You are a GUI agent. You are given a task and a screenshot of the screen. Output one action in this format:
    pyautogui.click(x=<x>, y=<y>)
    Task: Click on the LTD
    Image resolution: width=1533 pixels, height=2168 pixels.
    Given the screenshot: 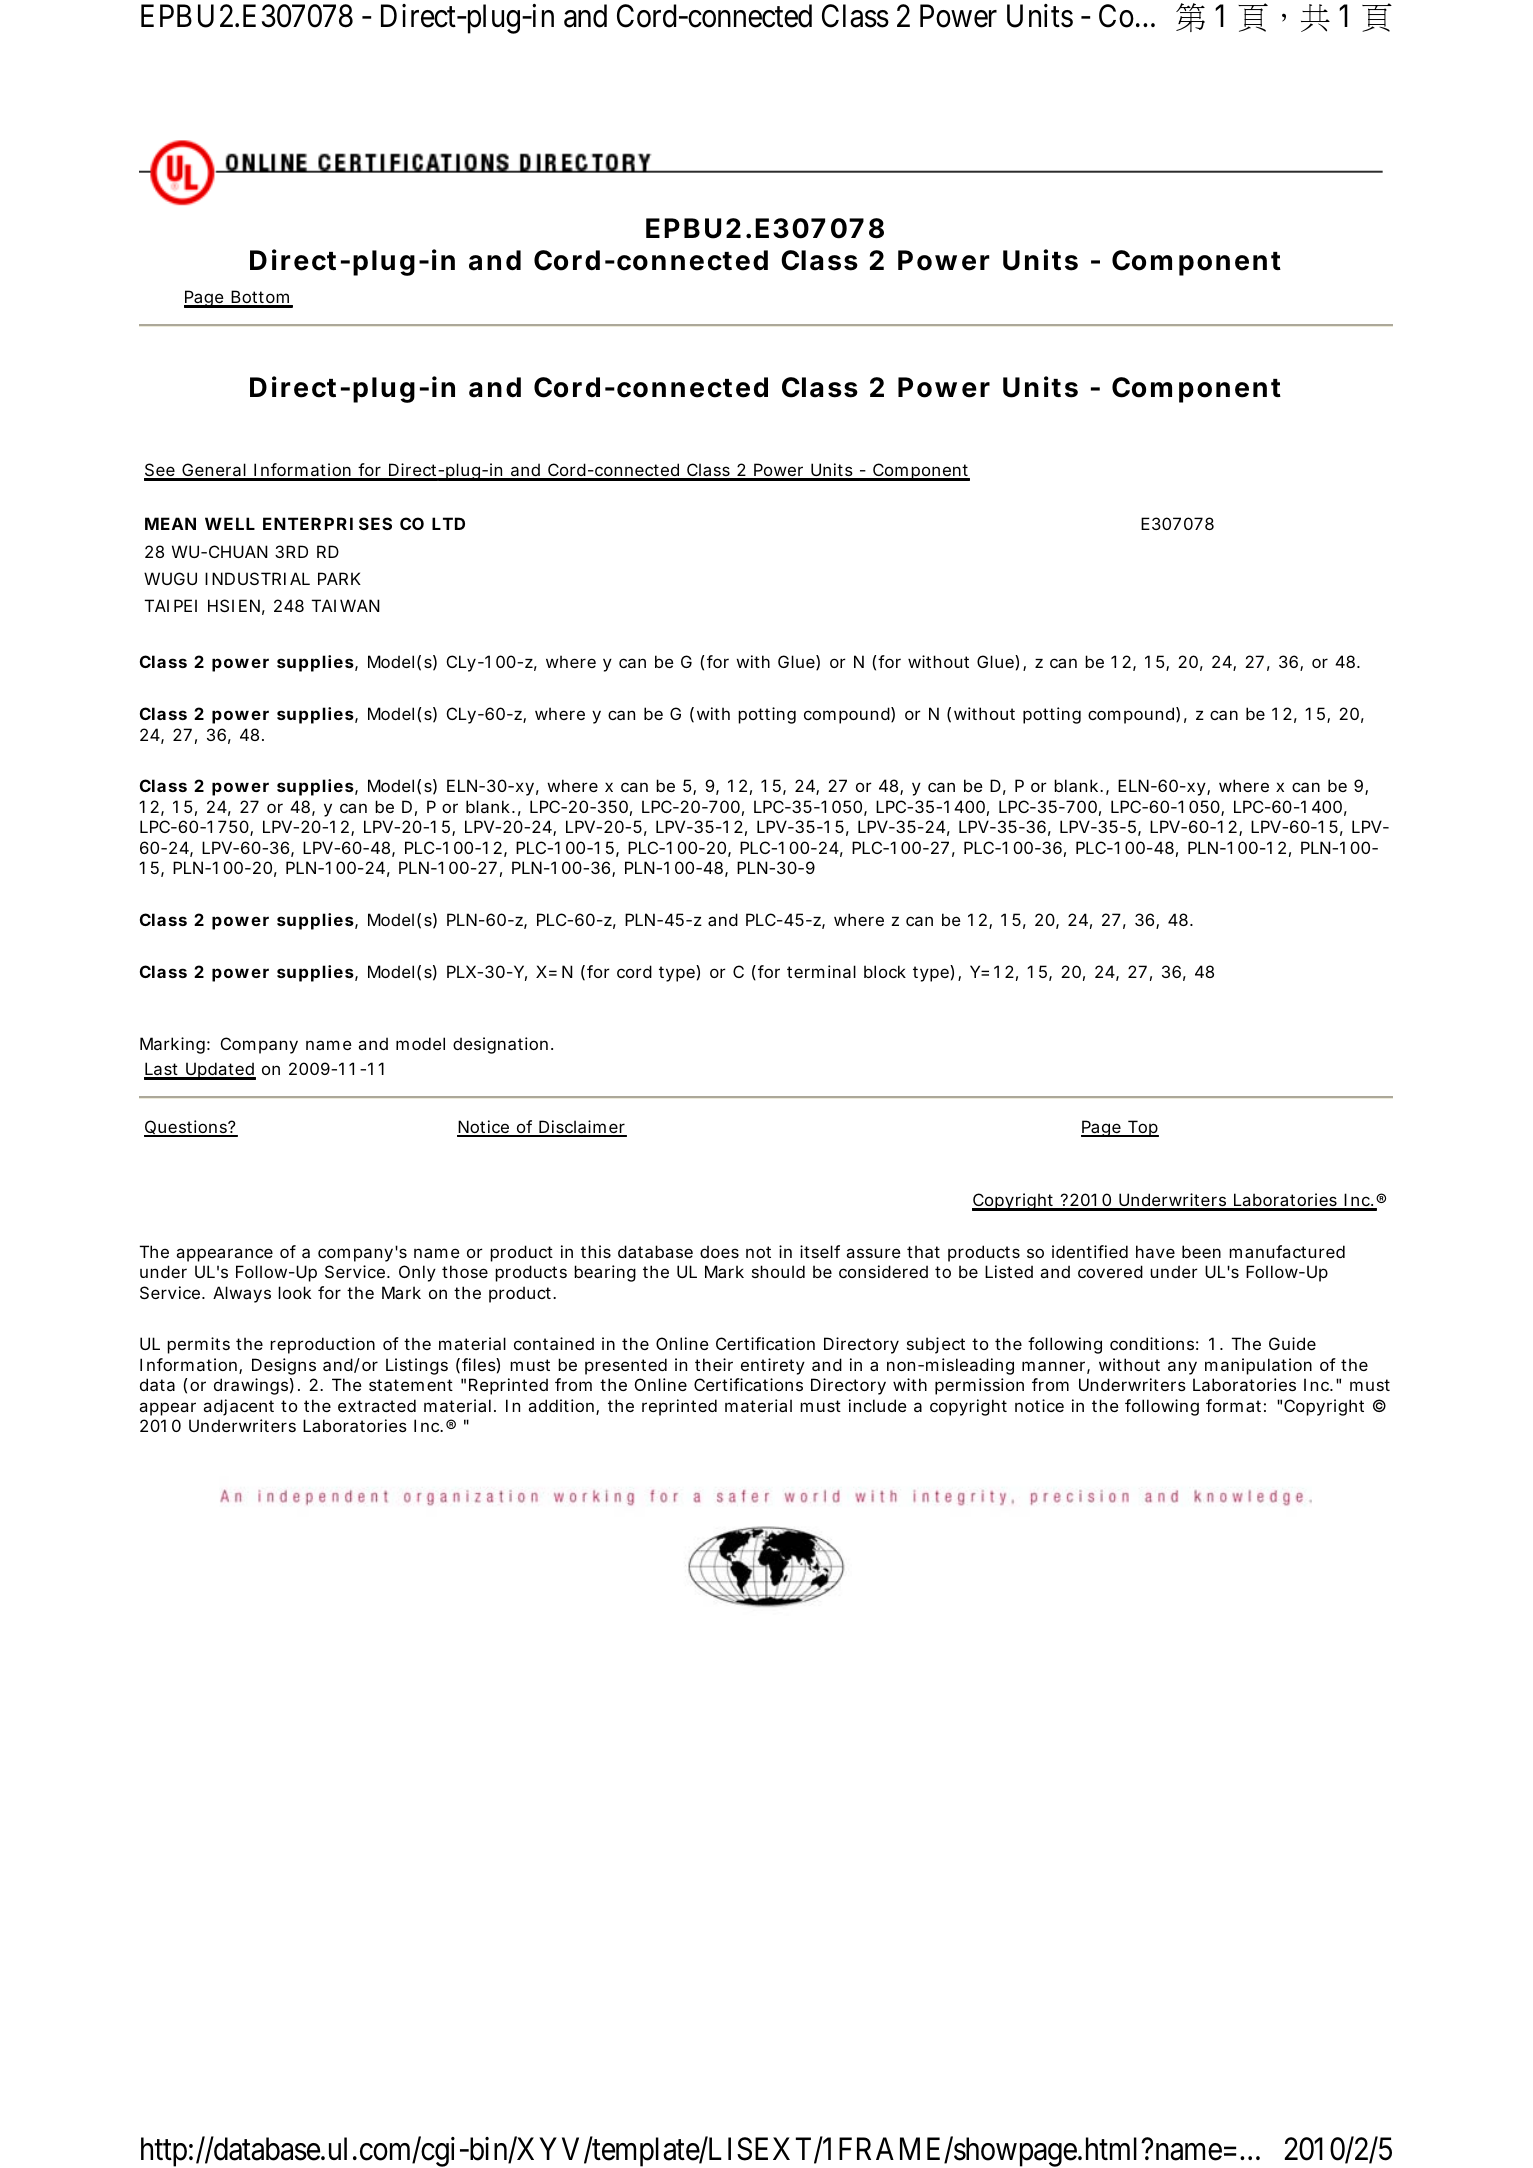 What is the action you would take?
    pyautogui.click(x=448, y=523)
